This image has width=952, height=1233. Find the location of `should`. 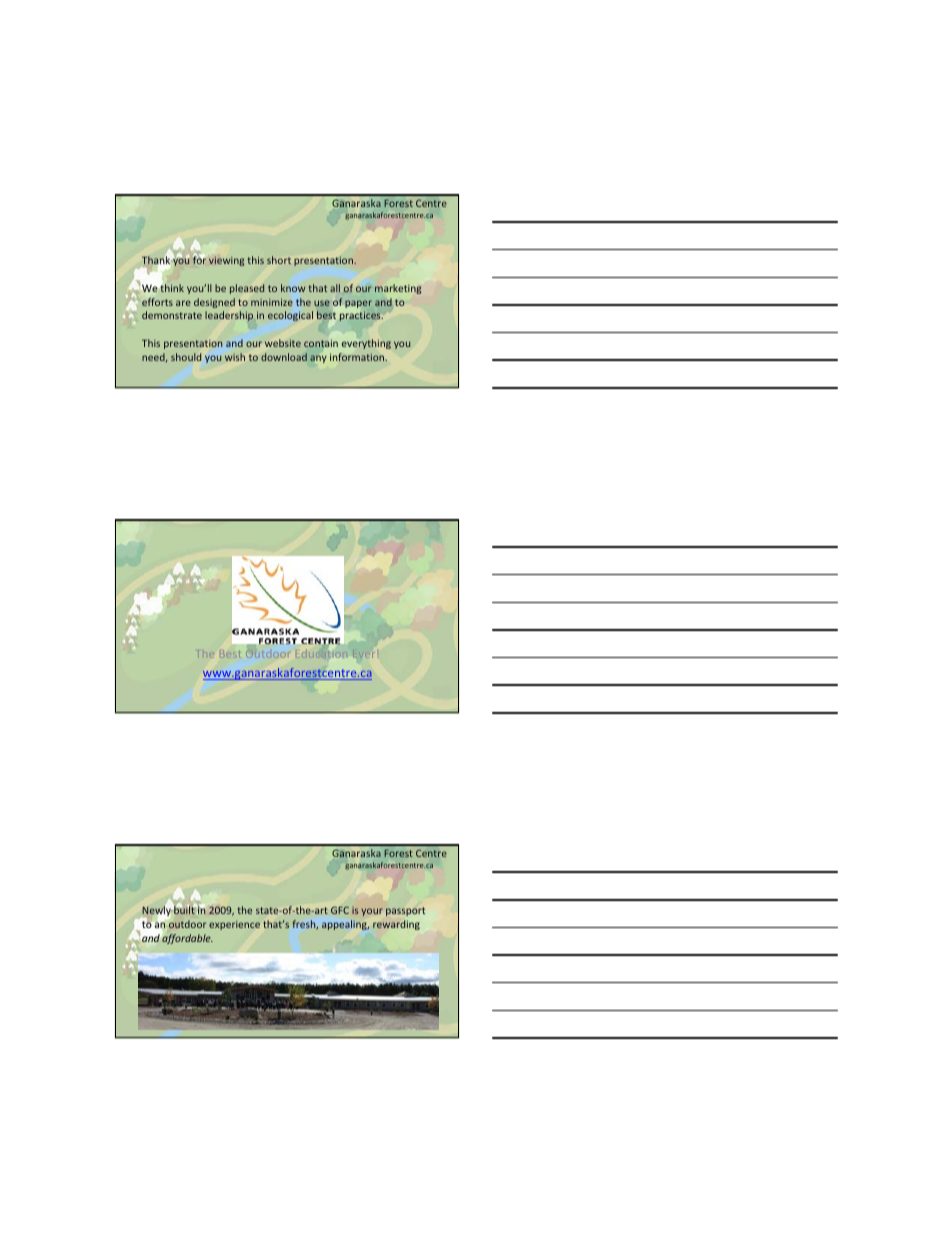

should is located at coordinates (186, 357).
